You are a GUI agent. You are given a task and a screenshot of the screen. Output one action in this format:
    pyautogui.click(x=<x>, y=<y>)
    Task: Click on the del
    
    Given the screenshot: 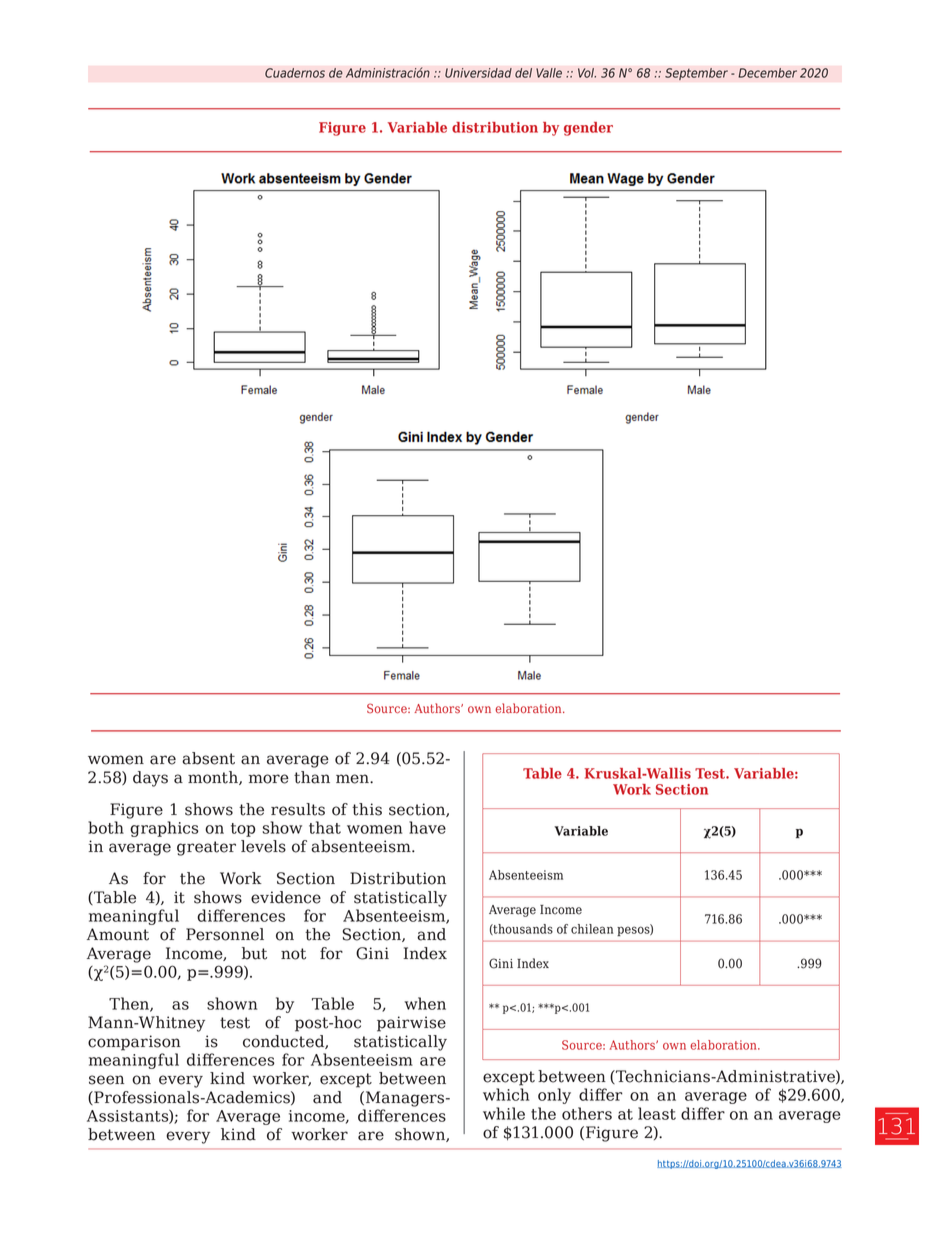 What is the action you would take?
    pyautogui.click(x=523, y=73)
